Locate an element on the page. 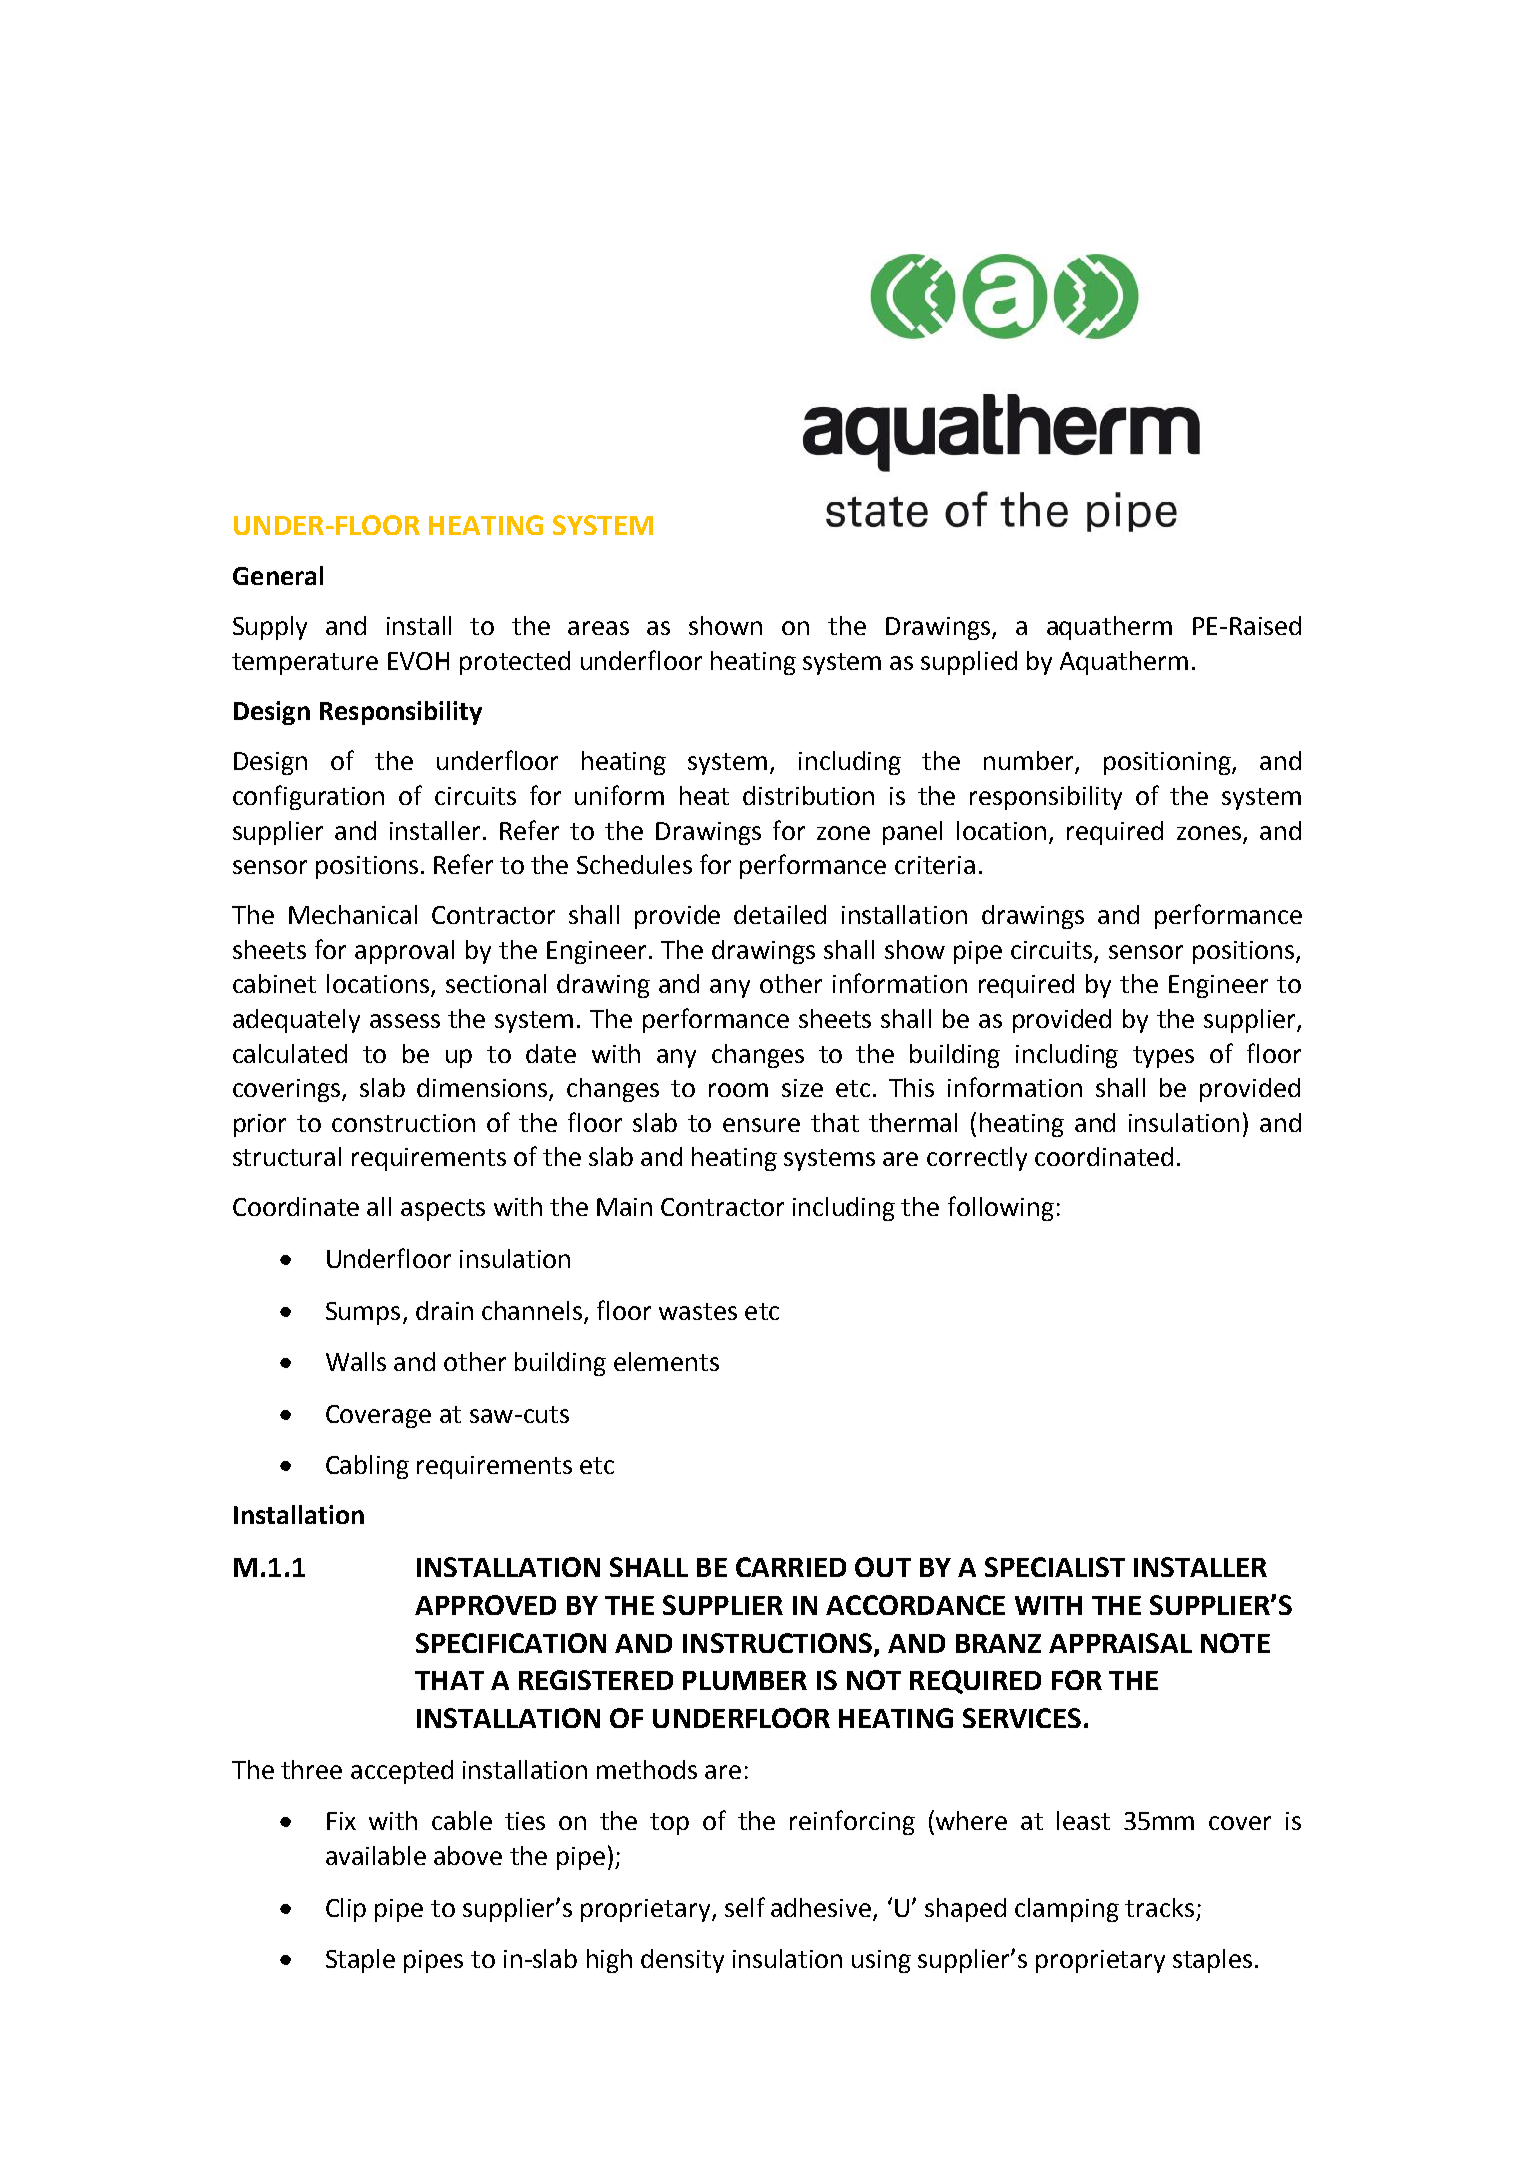  Clip is located at coordinates (346, 1910).
